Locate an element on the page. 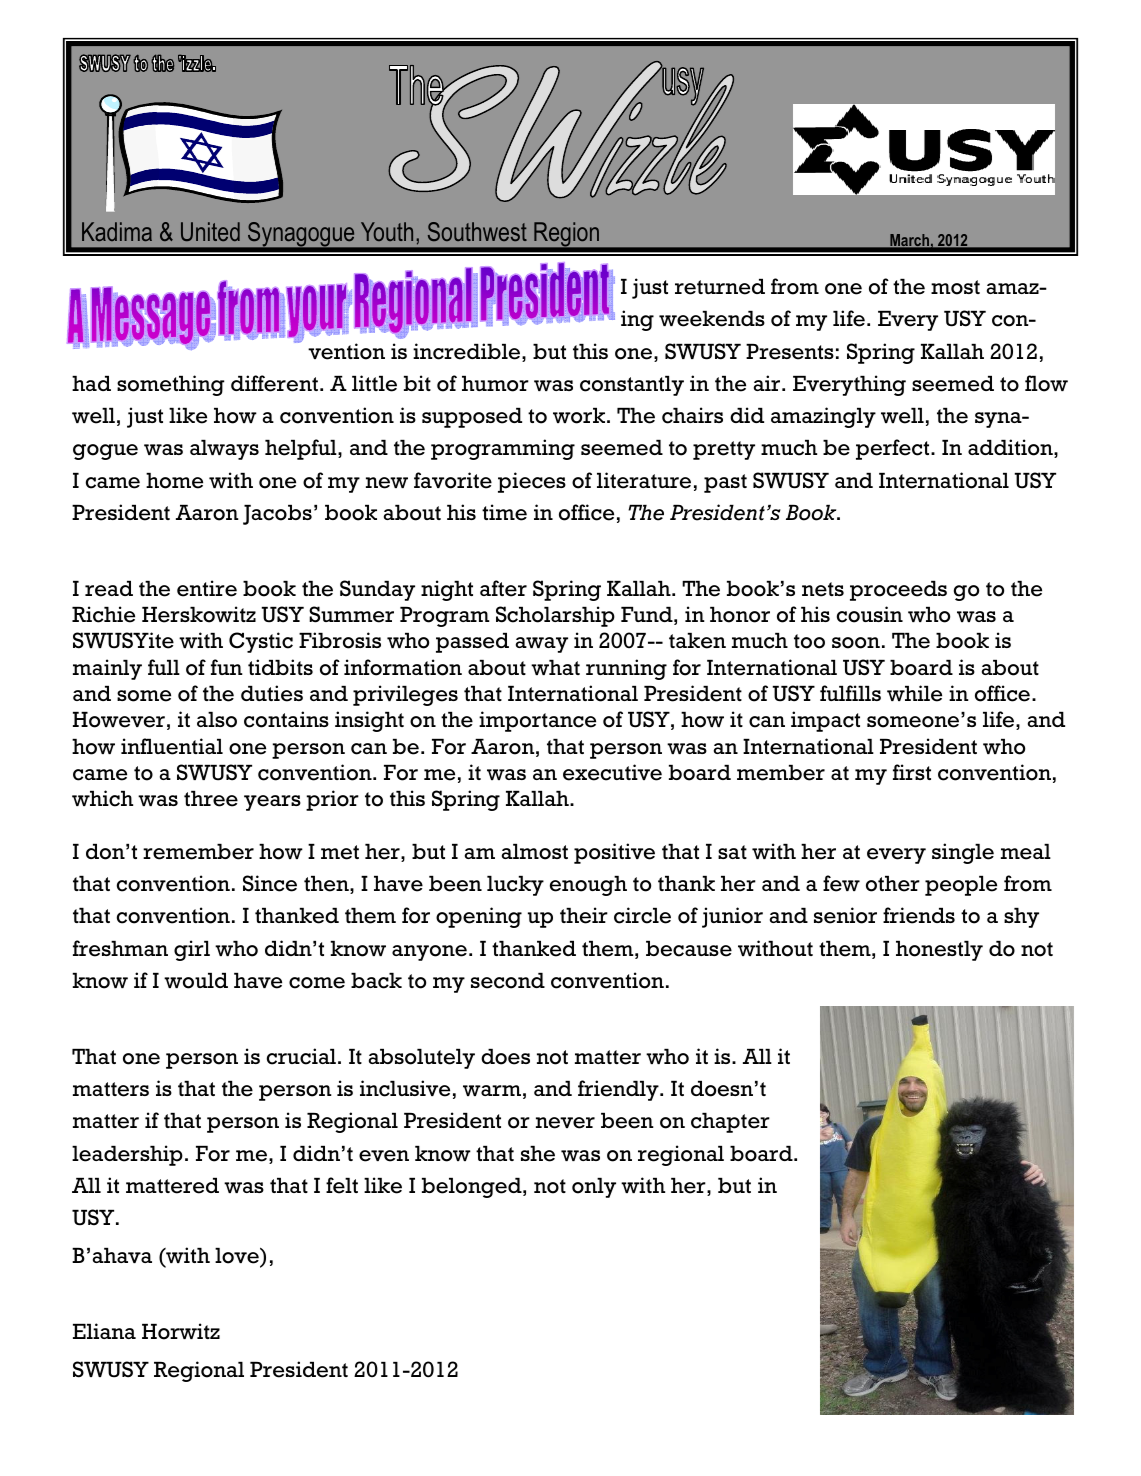 This image has height=1476, width=1141. Southwest is located at coordinates (477, 231).
